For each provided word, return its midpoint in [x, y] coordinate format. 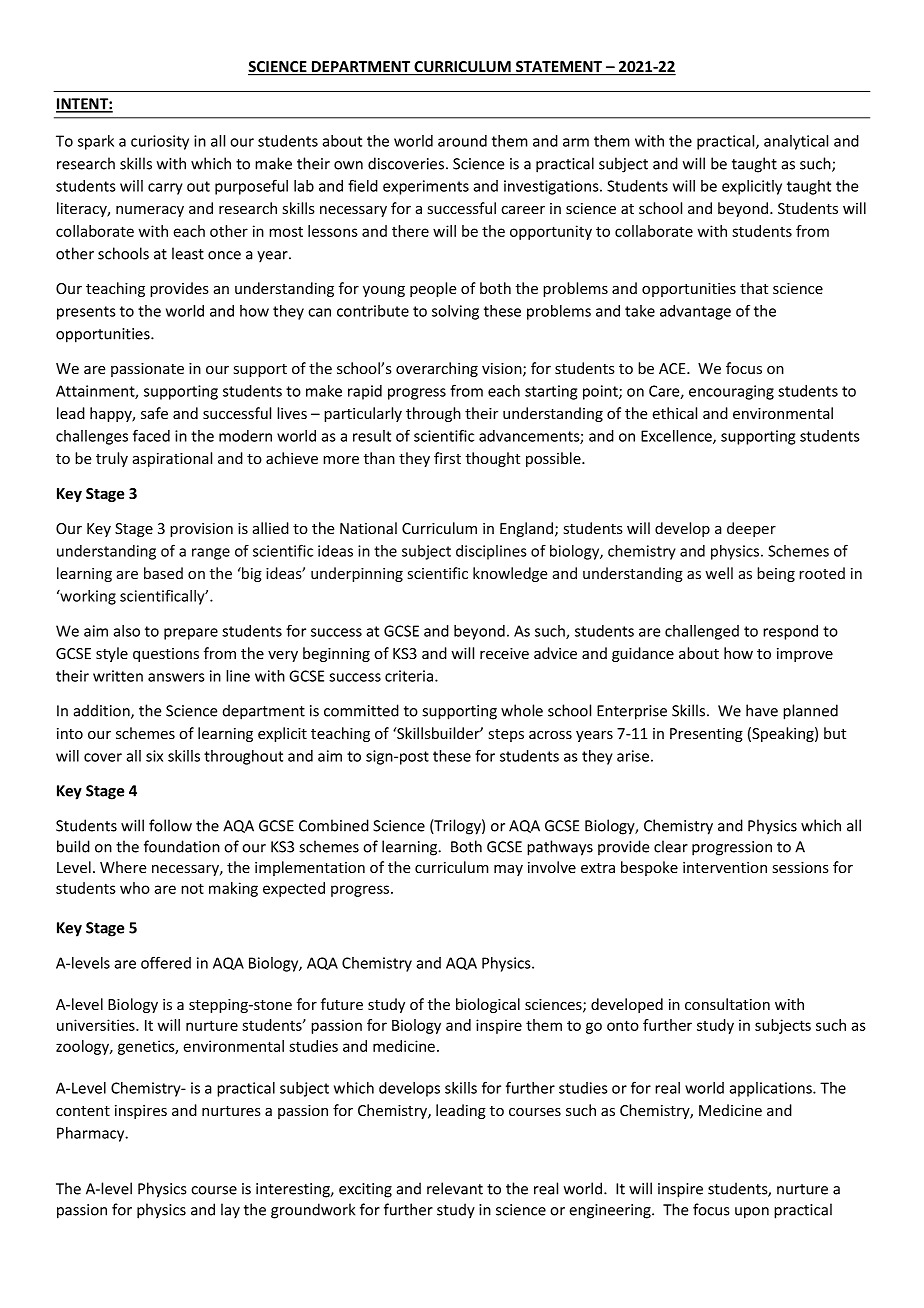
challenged [702, 632]
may [508, 870]
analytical [796, 142]
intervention [725, 867]
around [462, 141]
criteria [410, 676]
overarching [437, 369]
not [192, 888]
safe [154, 413]
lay [230, 1211]
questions [166, 655]
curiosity [160, 142]
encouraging [731, 392]
